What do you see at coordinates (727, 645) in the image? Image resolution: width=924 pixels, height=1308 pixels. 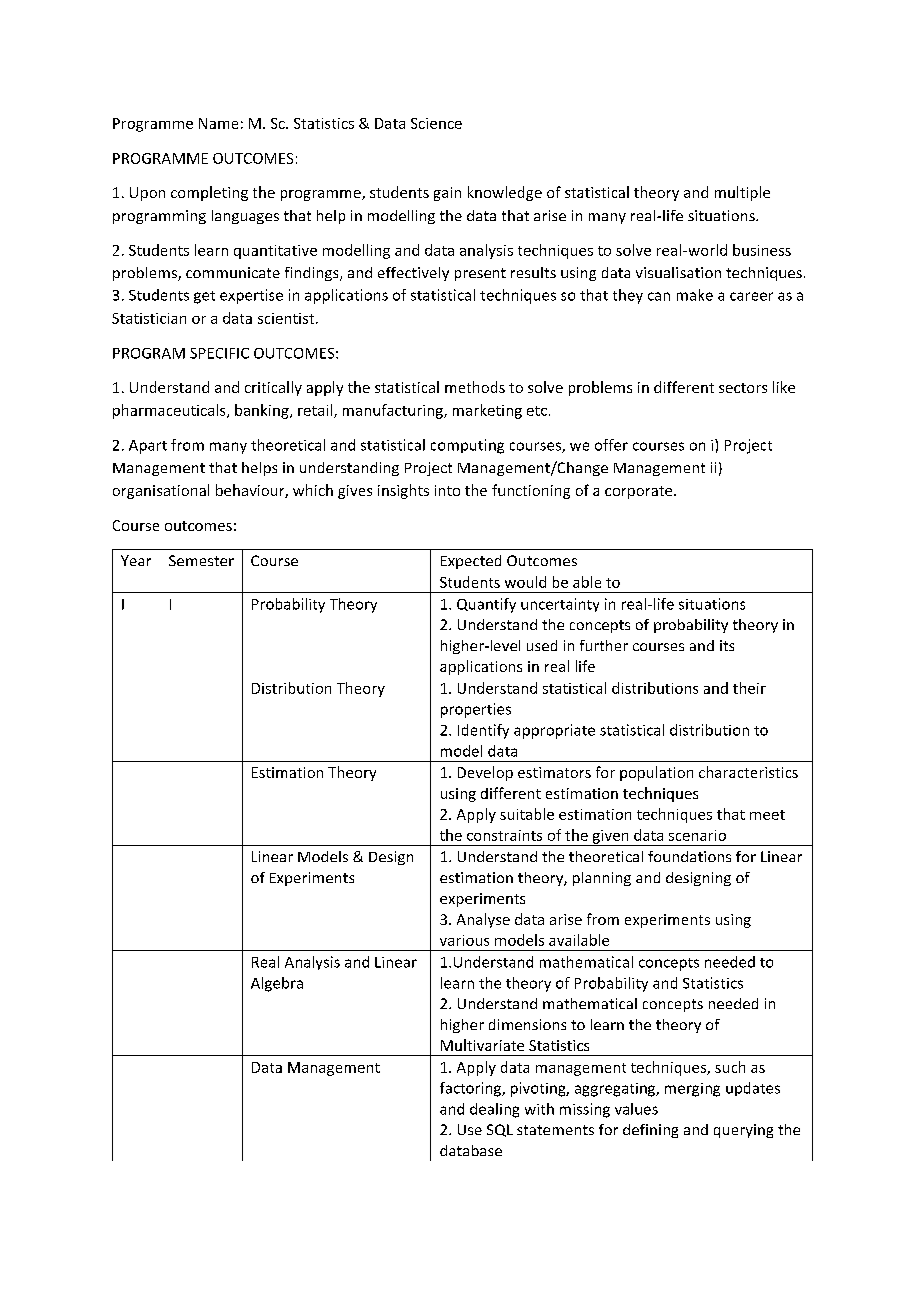 I see `its` at bounding box center [727, 645].
